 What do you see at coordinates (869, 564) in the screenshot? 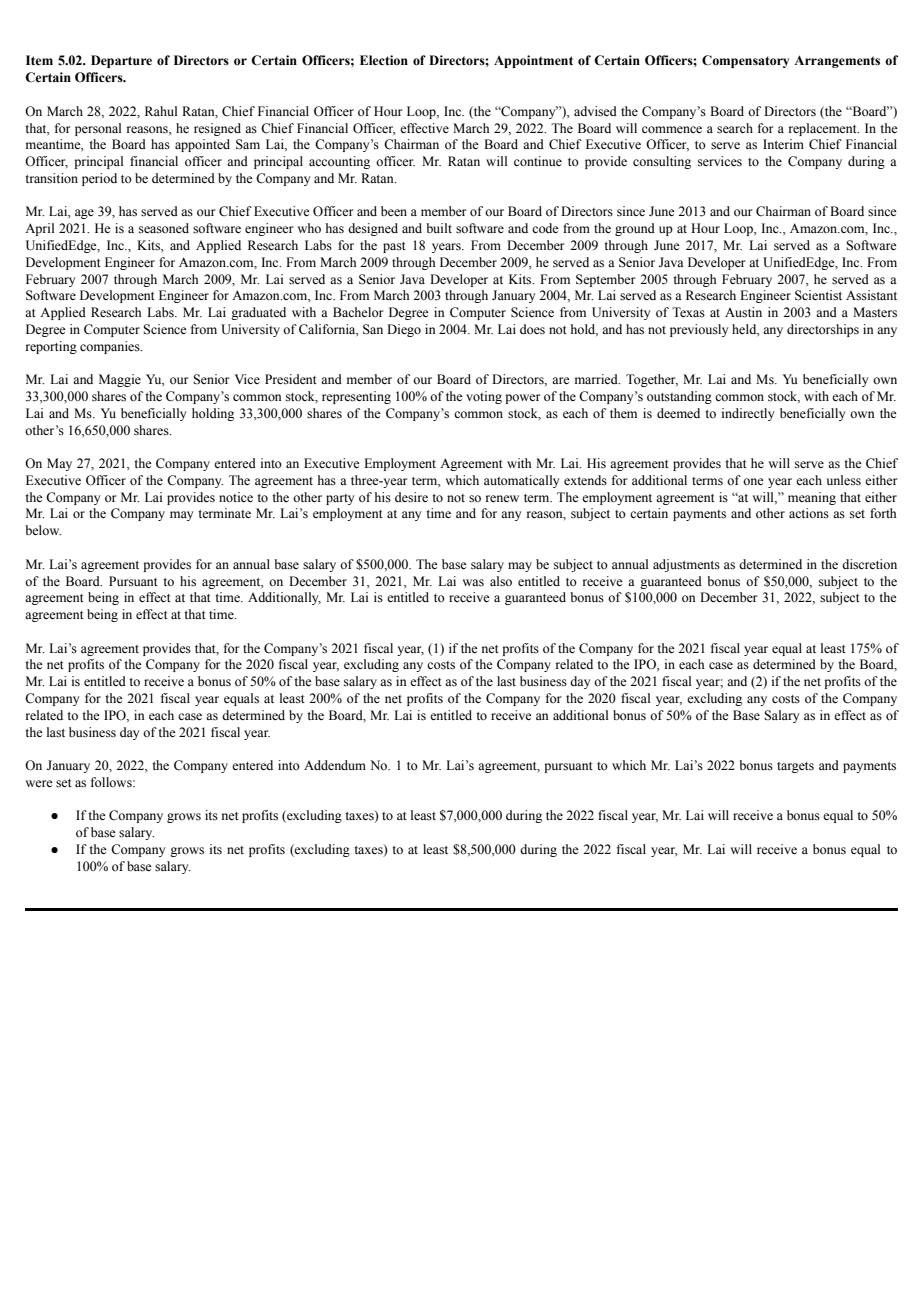
I see `discretion` at bounding box center [869, 564].
